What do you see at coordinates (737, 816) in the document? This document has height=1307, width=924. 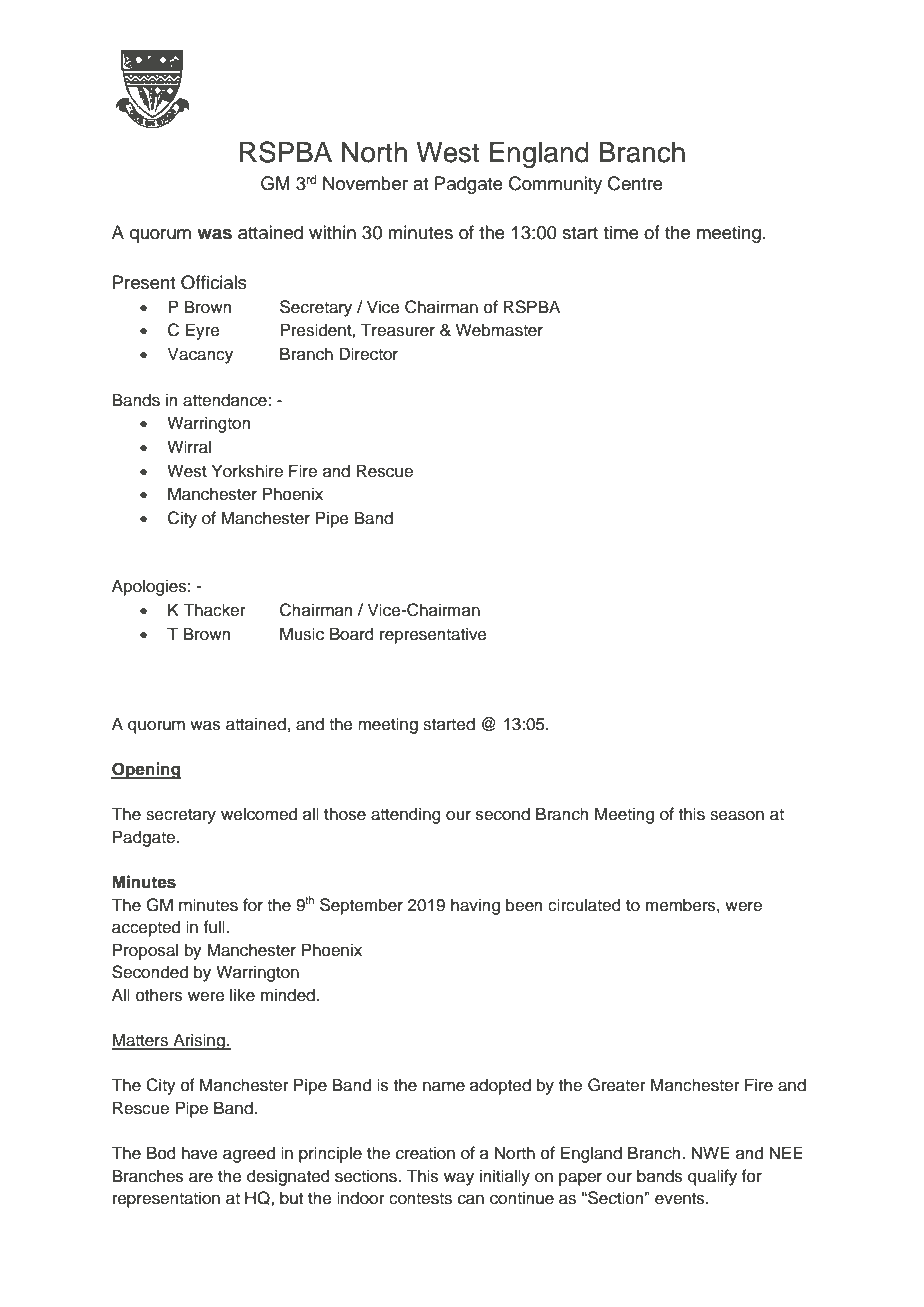 I see `season` at bounding box center [737, 816].
